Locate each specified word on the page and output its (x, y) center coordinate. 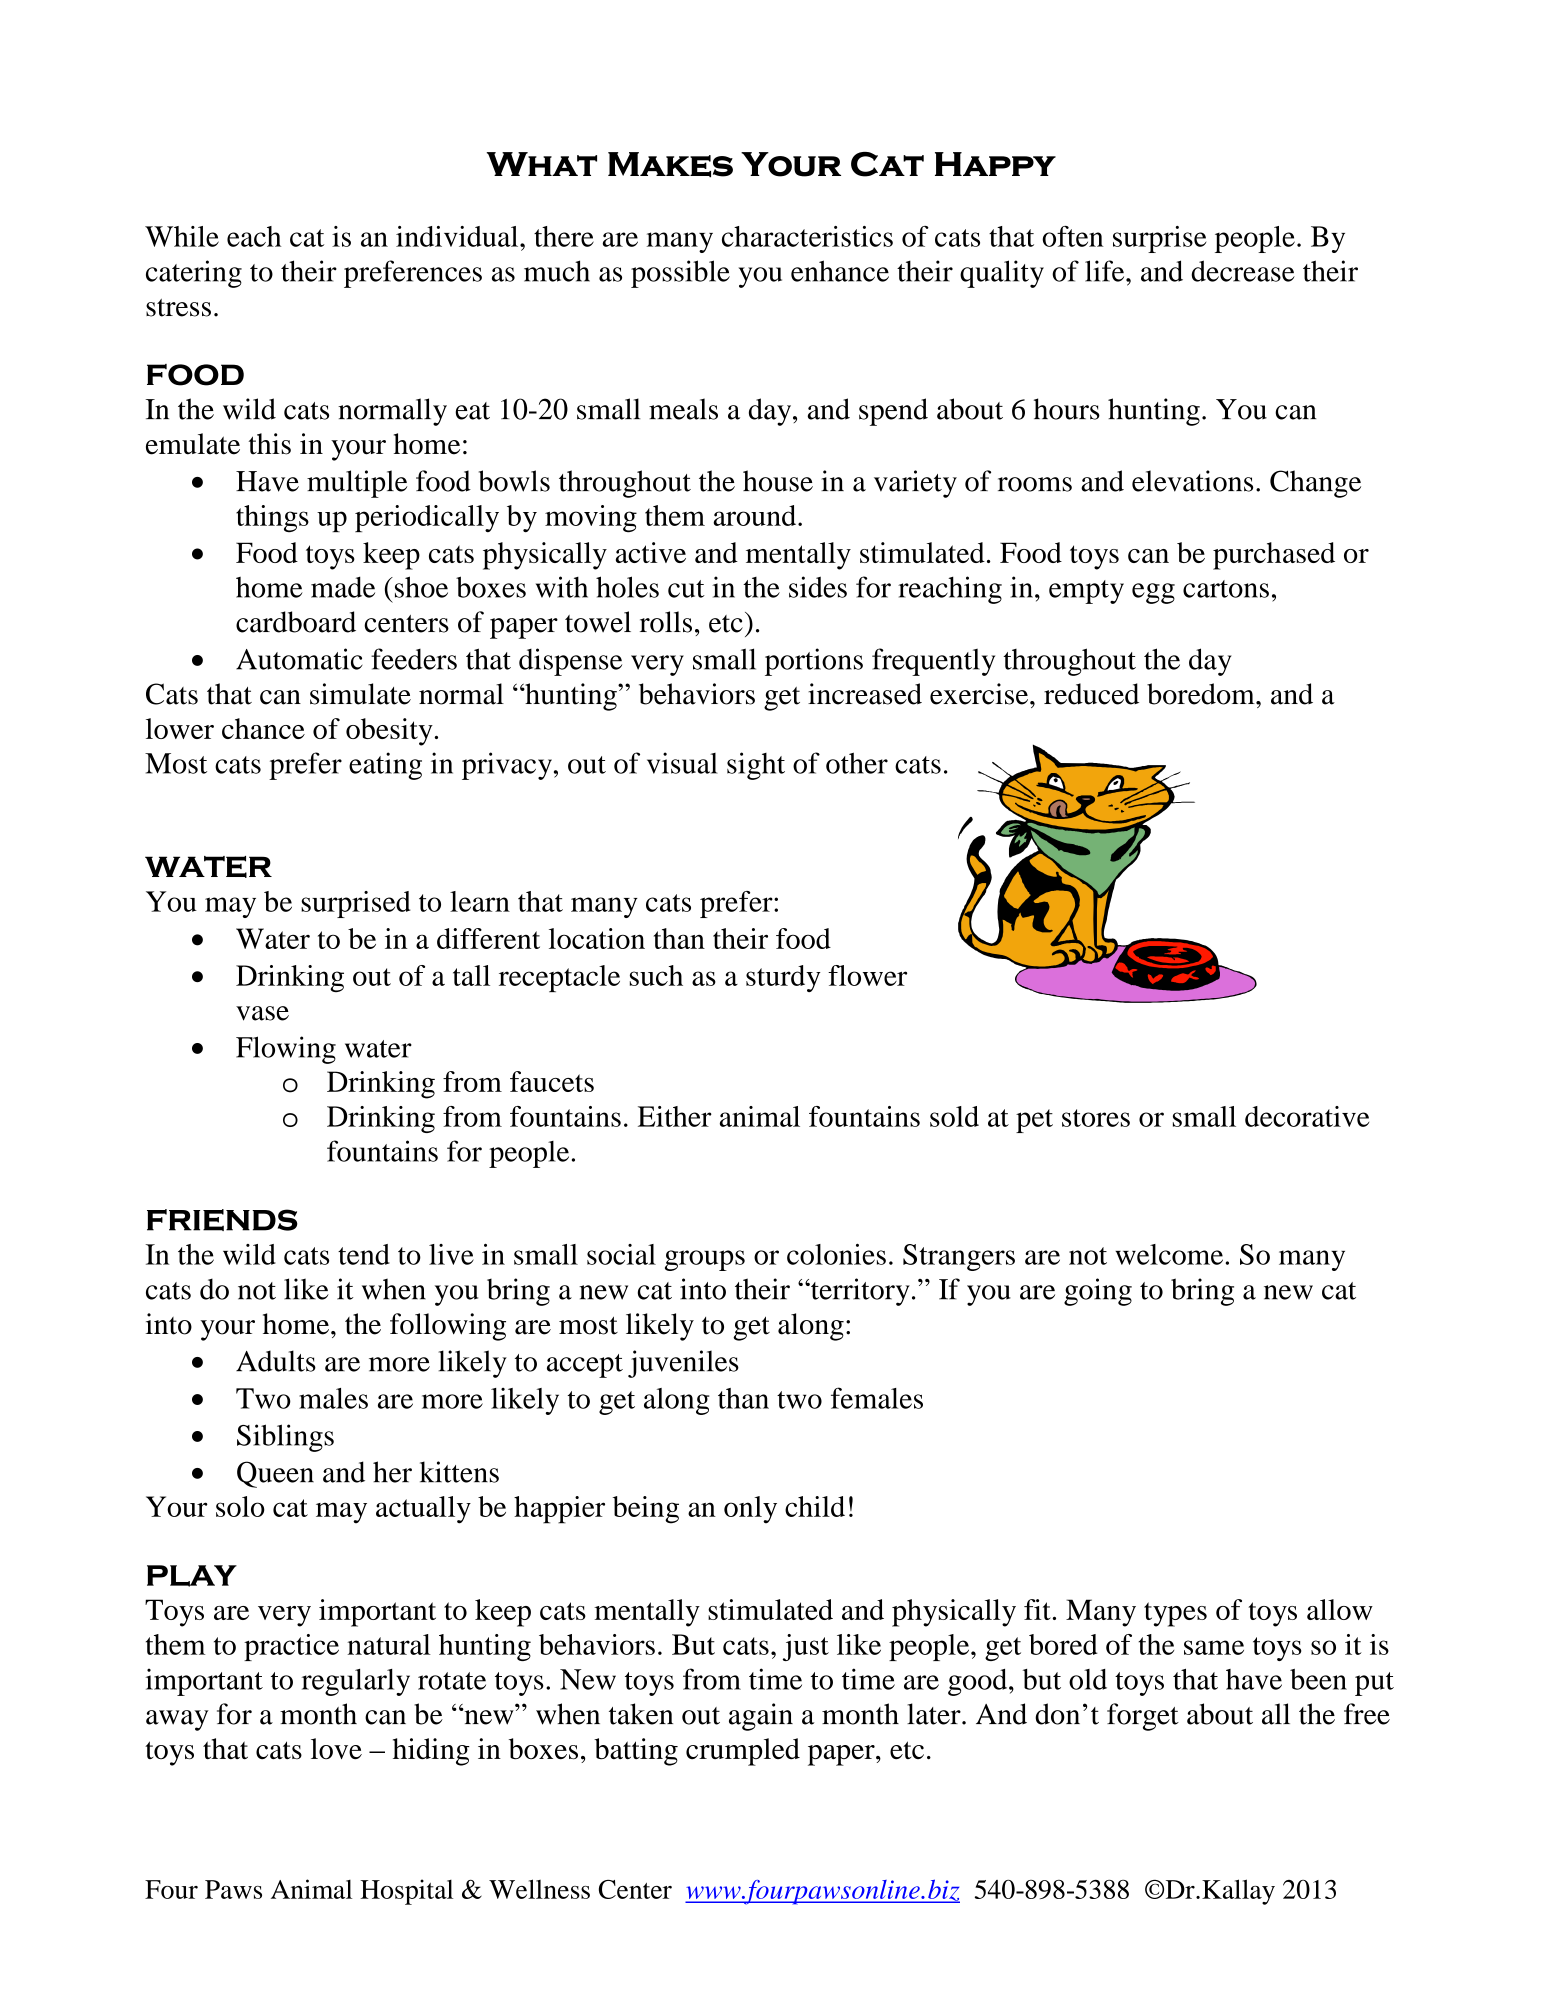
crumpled (743, 1752)
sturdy (783, 978)
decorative (1307, 1116)
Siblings (285, 1438)
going (1098, 1292)
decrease (1243, 271)
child (815, 1506)
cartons (1226, 589)
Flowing (286, 1050)
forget (1143, 1717)
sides (818, 587)
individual (458, 236)
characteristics (807, 236)
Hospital (406, 1892)
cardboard (296, 622)
